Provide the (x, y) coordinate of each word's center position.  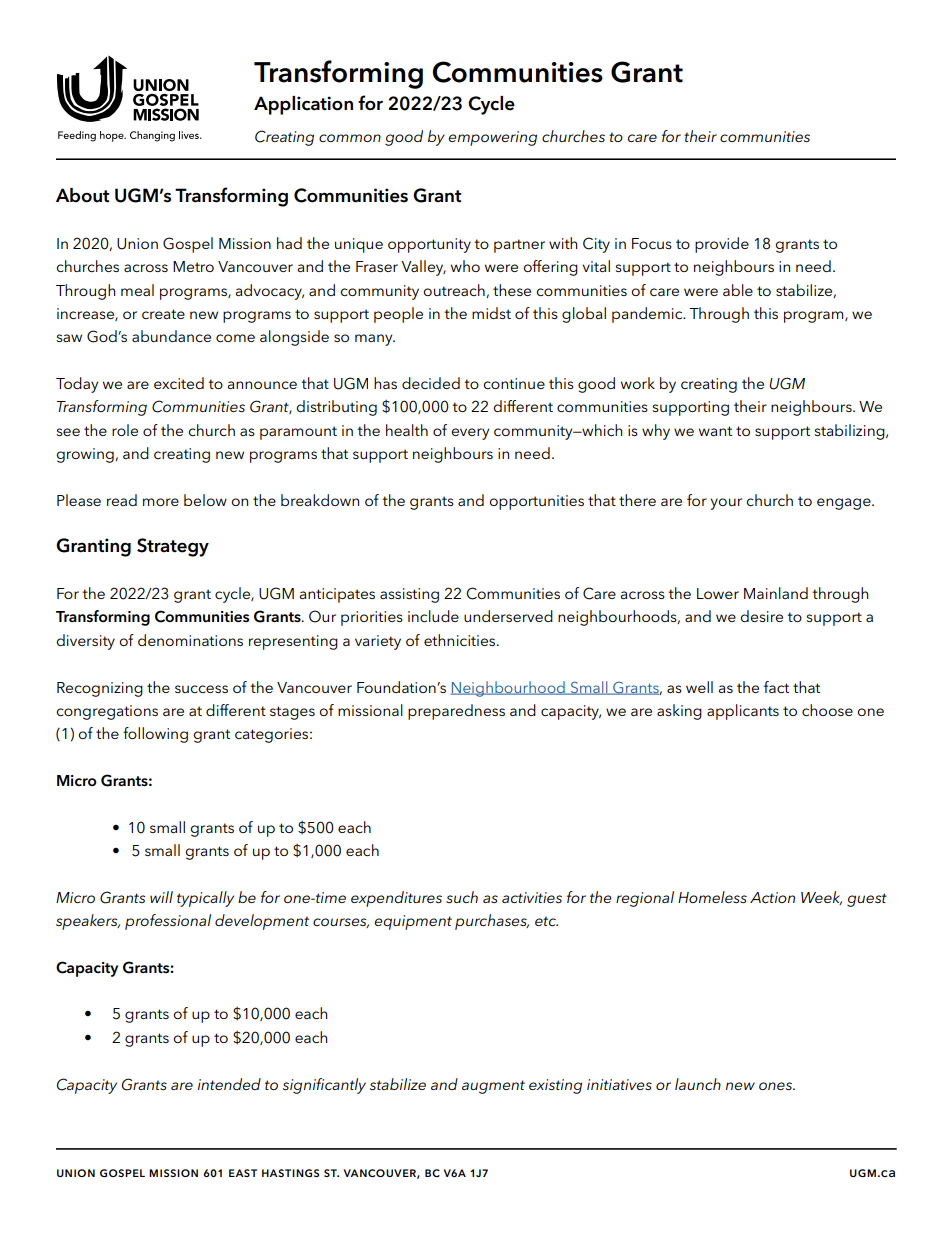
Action (772, 897)
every (470, 434)
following (155, 735)
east (243, 1173)
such (462, 897)
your (726, 504)
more (161, 502)
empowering (492, 138)
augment (493, 1087)
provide (722, 245)
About (82, 195)
